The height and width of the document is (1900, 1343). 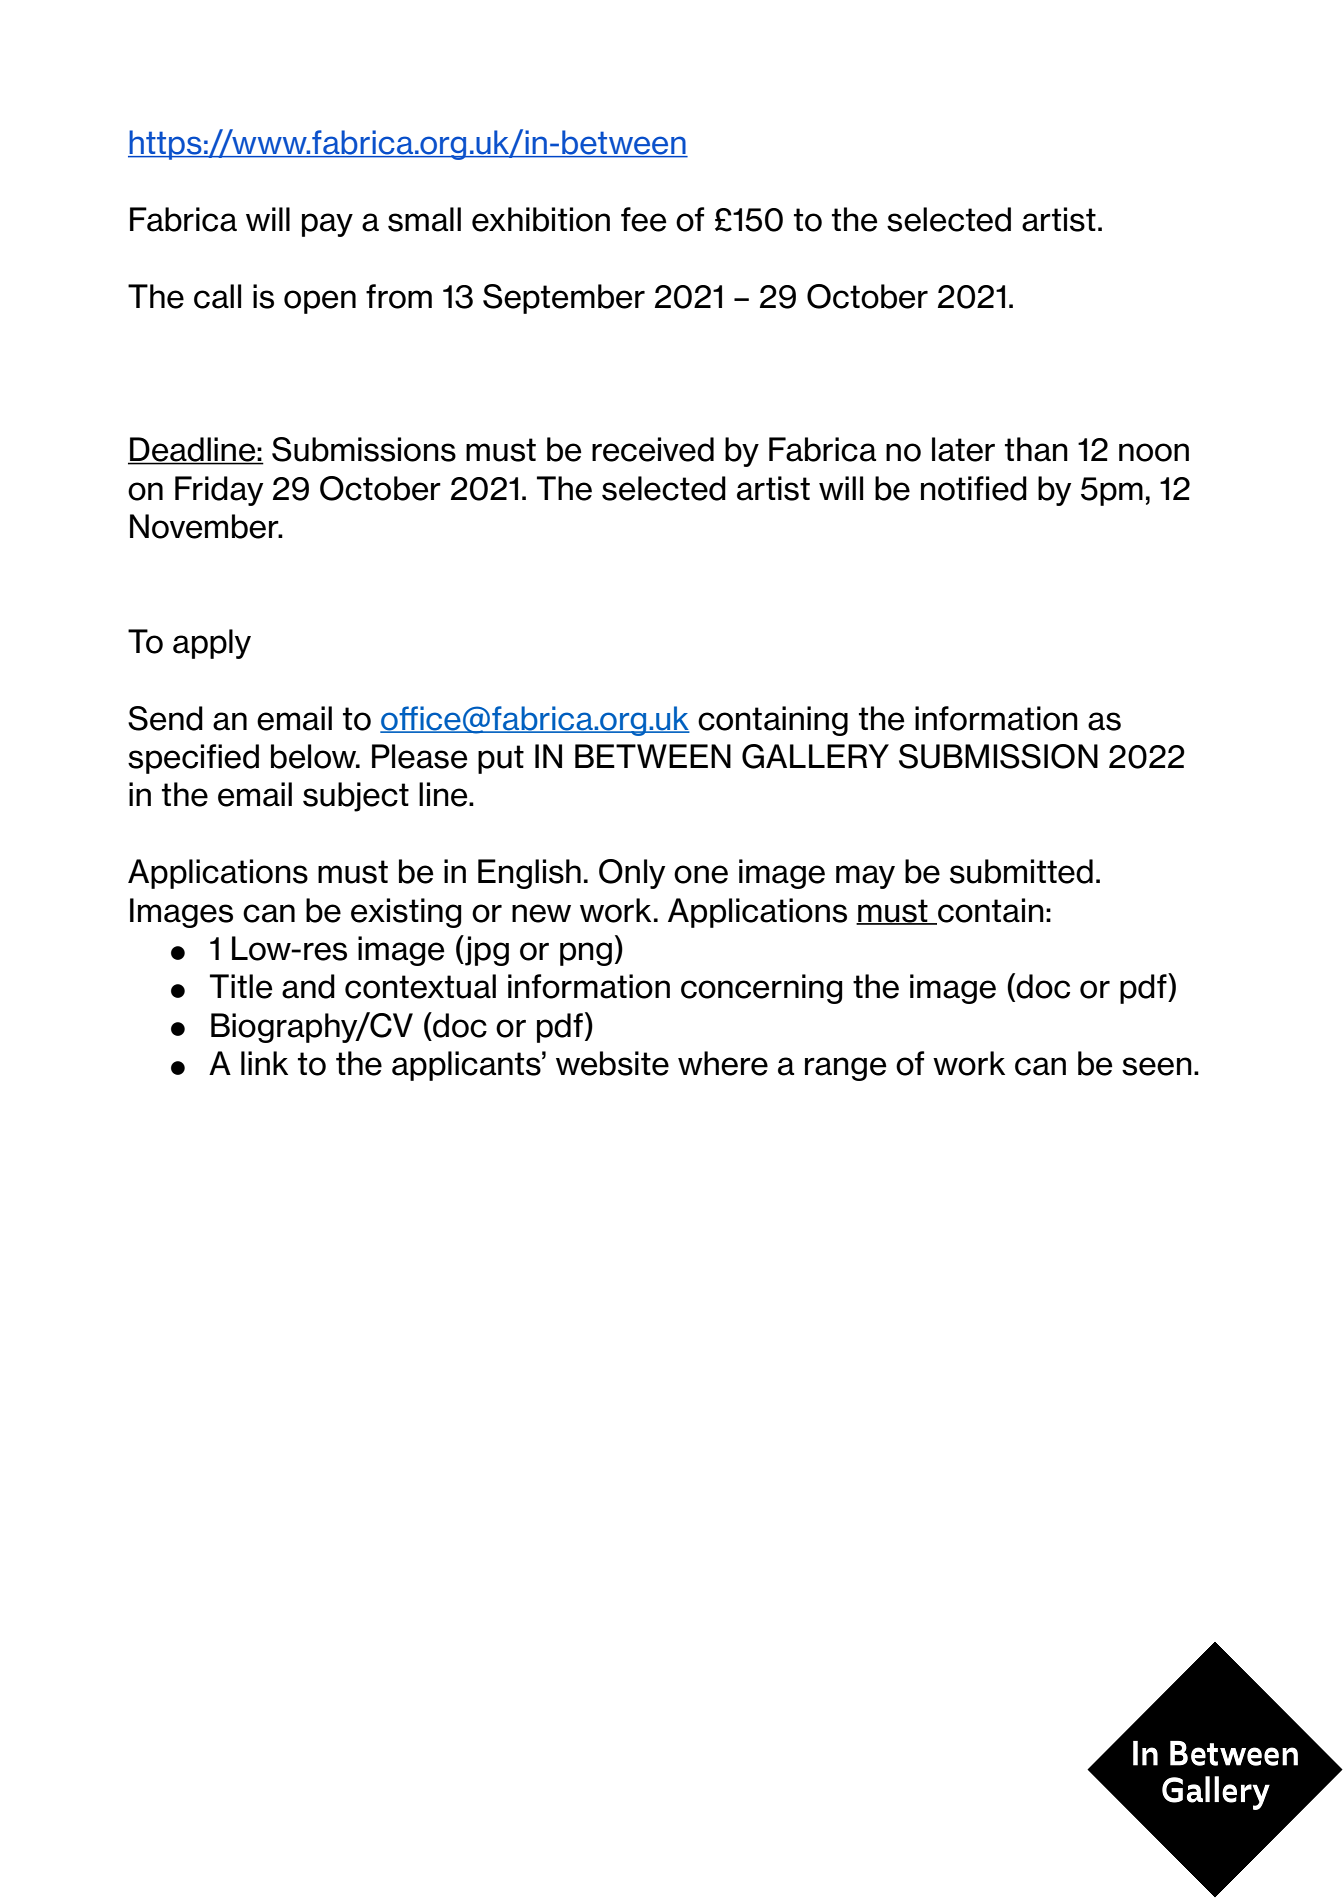 What do you see at coordinates (1036, 449) in the document?
I see `than` at bounding box center [1036, 449].
